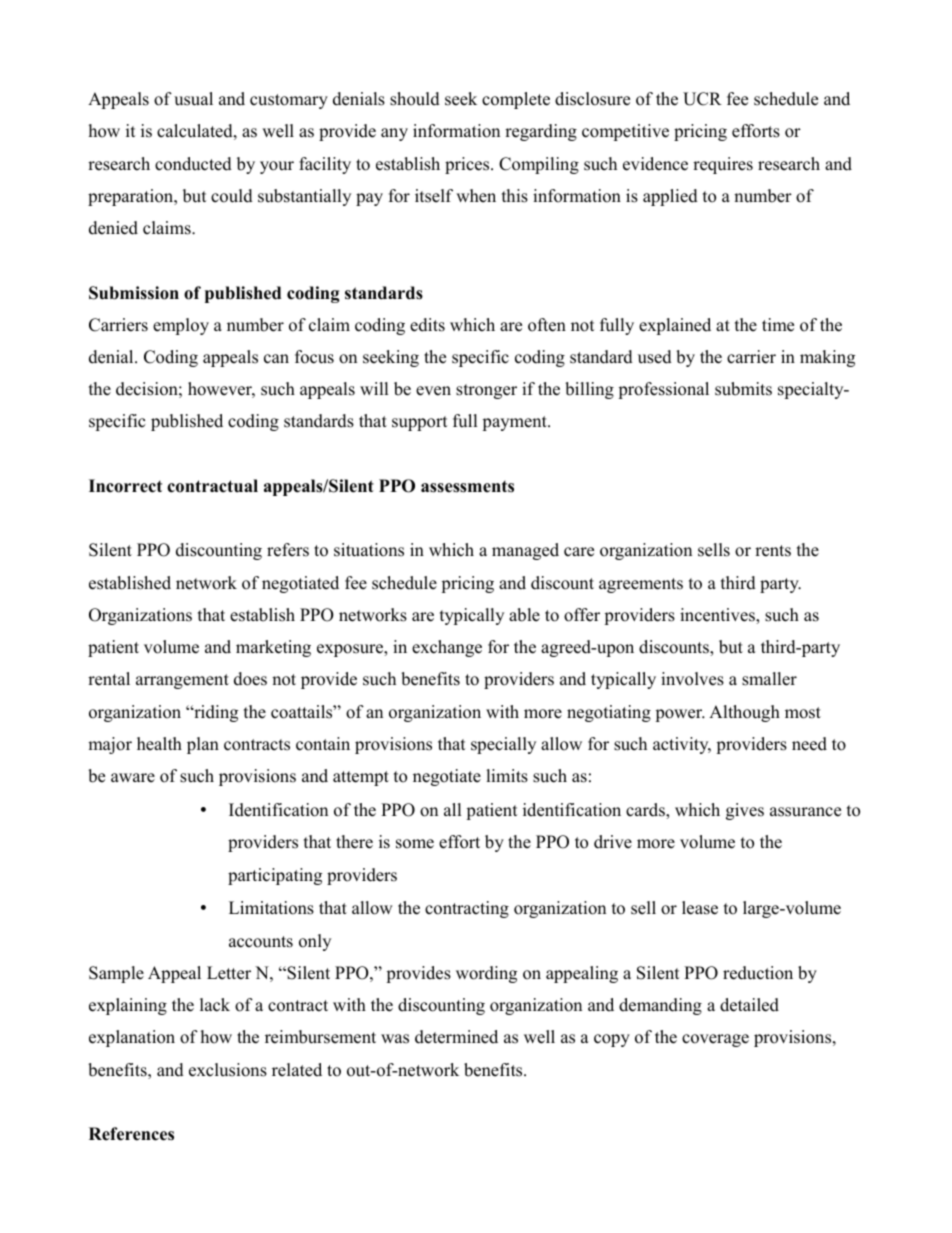  What do you see at coordinates (468, 165) in the screenshot?
I see `prices` at bounding box center [468, 165].
